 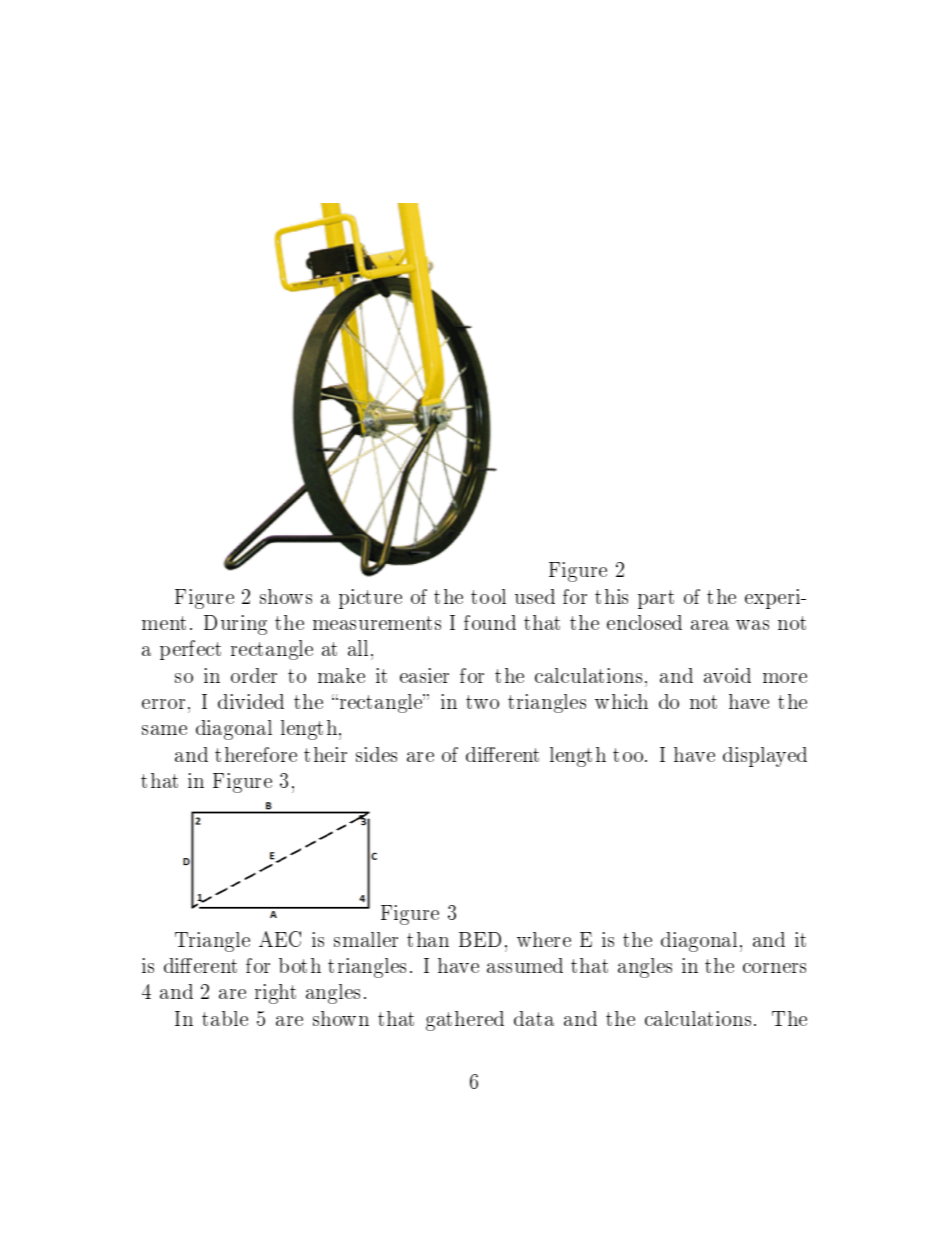 I want to click on gathered, so click(x=465, y=1021).
